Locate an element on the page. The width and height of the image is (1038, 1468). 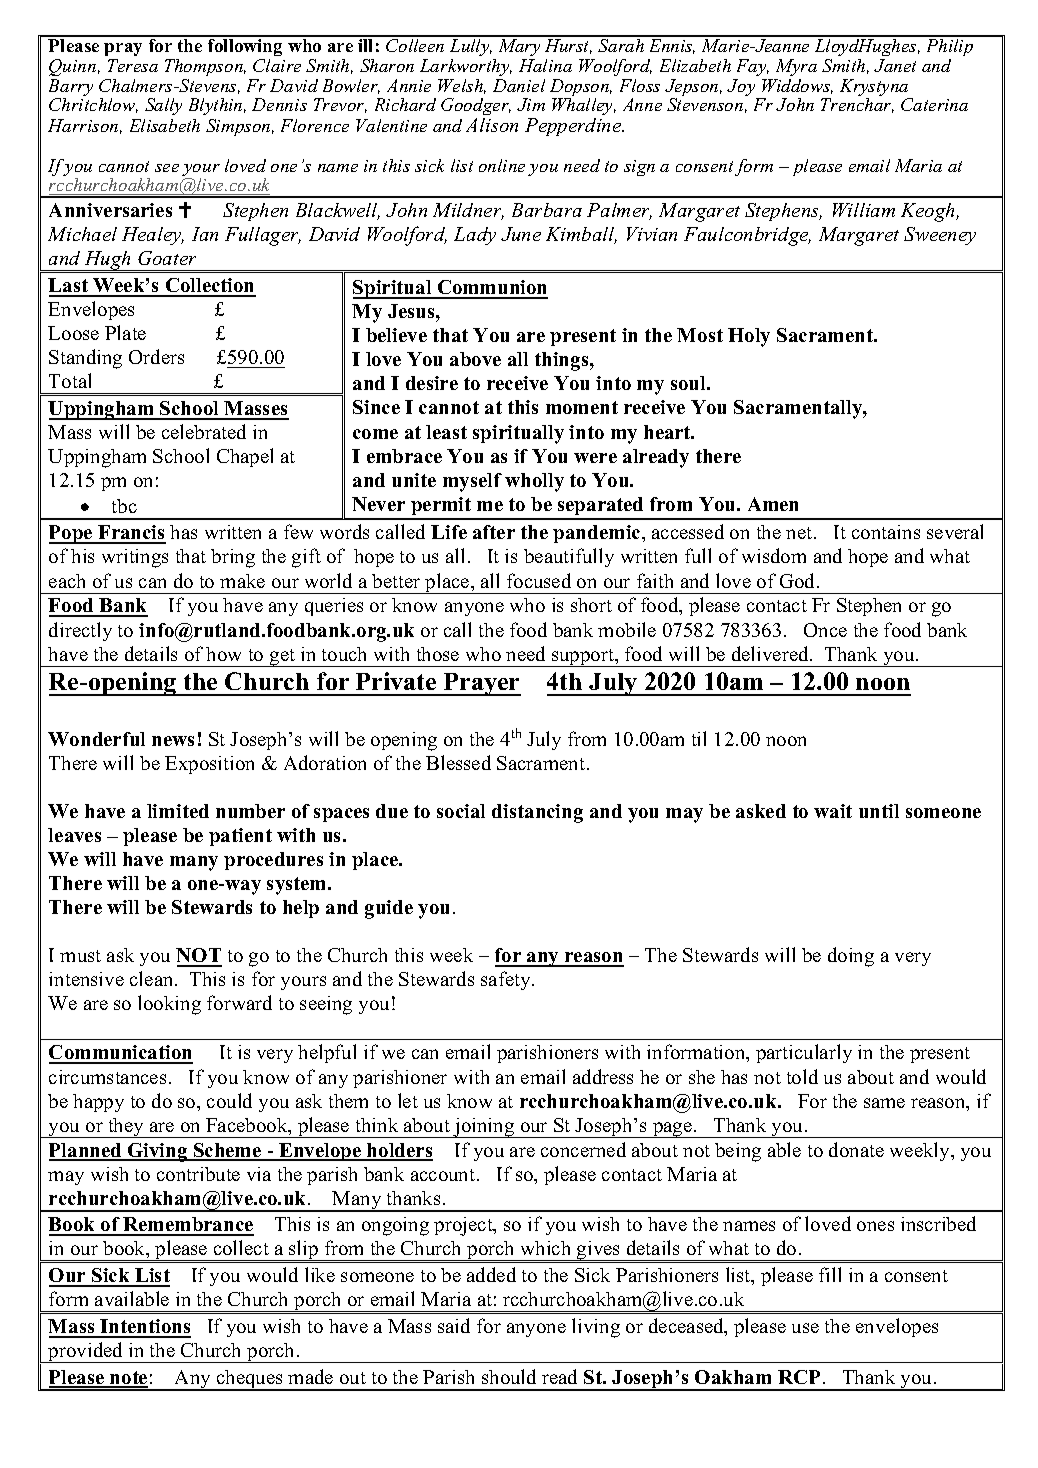
Sally is located at coordinates (163, 106).
